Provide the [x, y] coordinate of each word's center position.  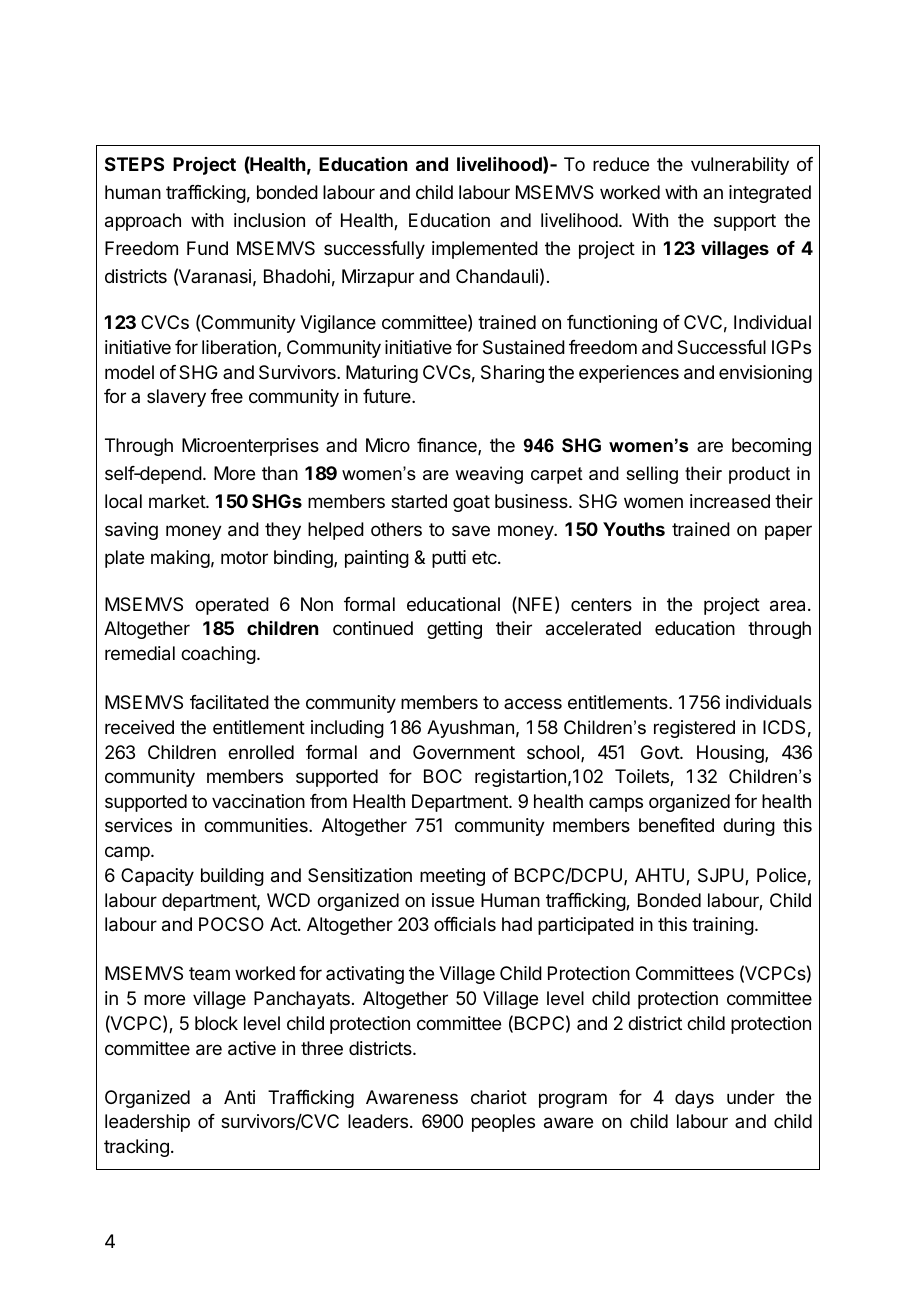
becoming [771, 447]
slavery [176, 398]
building [232, 877]
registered [694, 729]
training [723, 926]
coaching [218, 655]
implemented [485, 250]
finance [448, 446]
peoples [503, 1123]
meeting [452, 877]
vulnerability [740, 166]
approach [143, 222]
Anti [239, 1097]
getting [454, 630]
